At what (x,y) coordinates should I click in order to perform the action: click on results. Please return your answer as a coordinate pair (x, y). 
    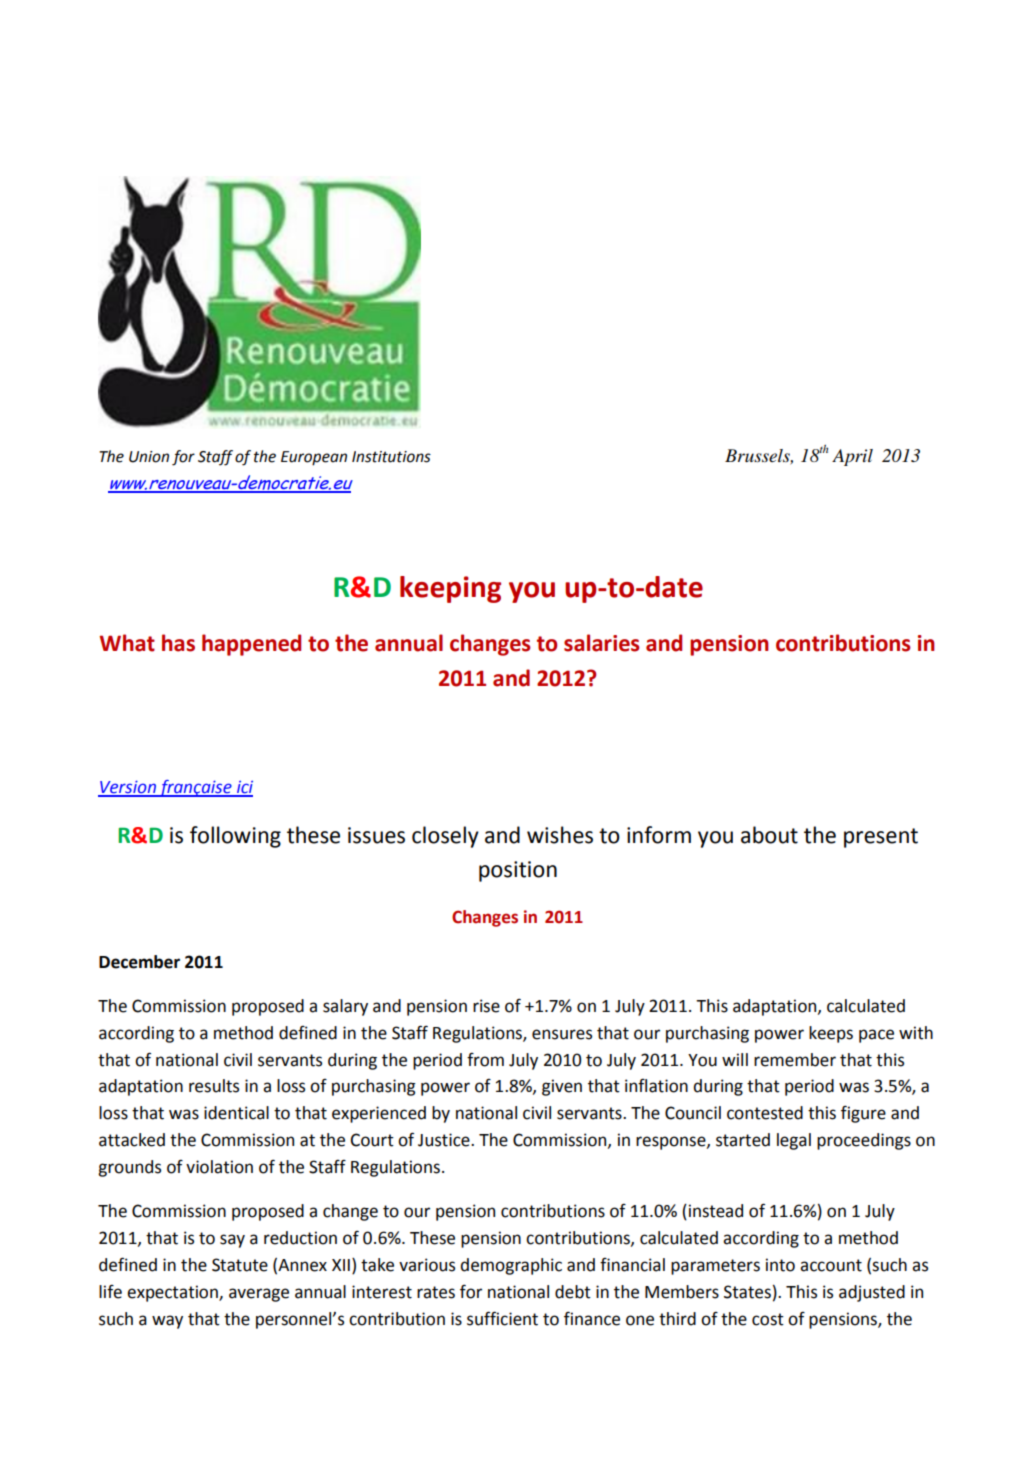
    Looking at the image, I should click on (214, 1086).
